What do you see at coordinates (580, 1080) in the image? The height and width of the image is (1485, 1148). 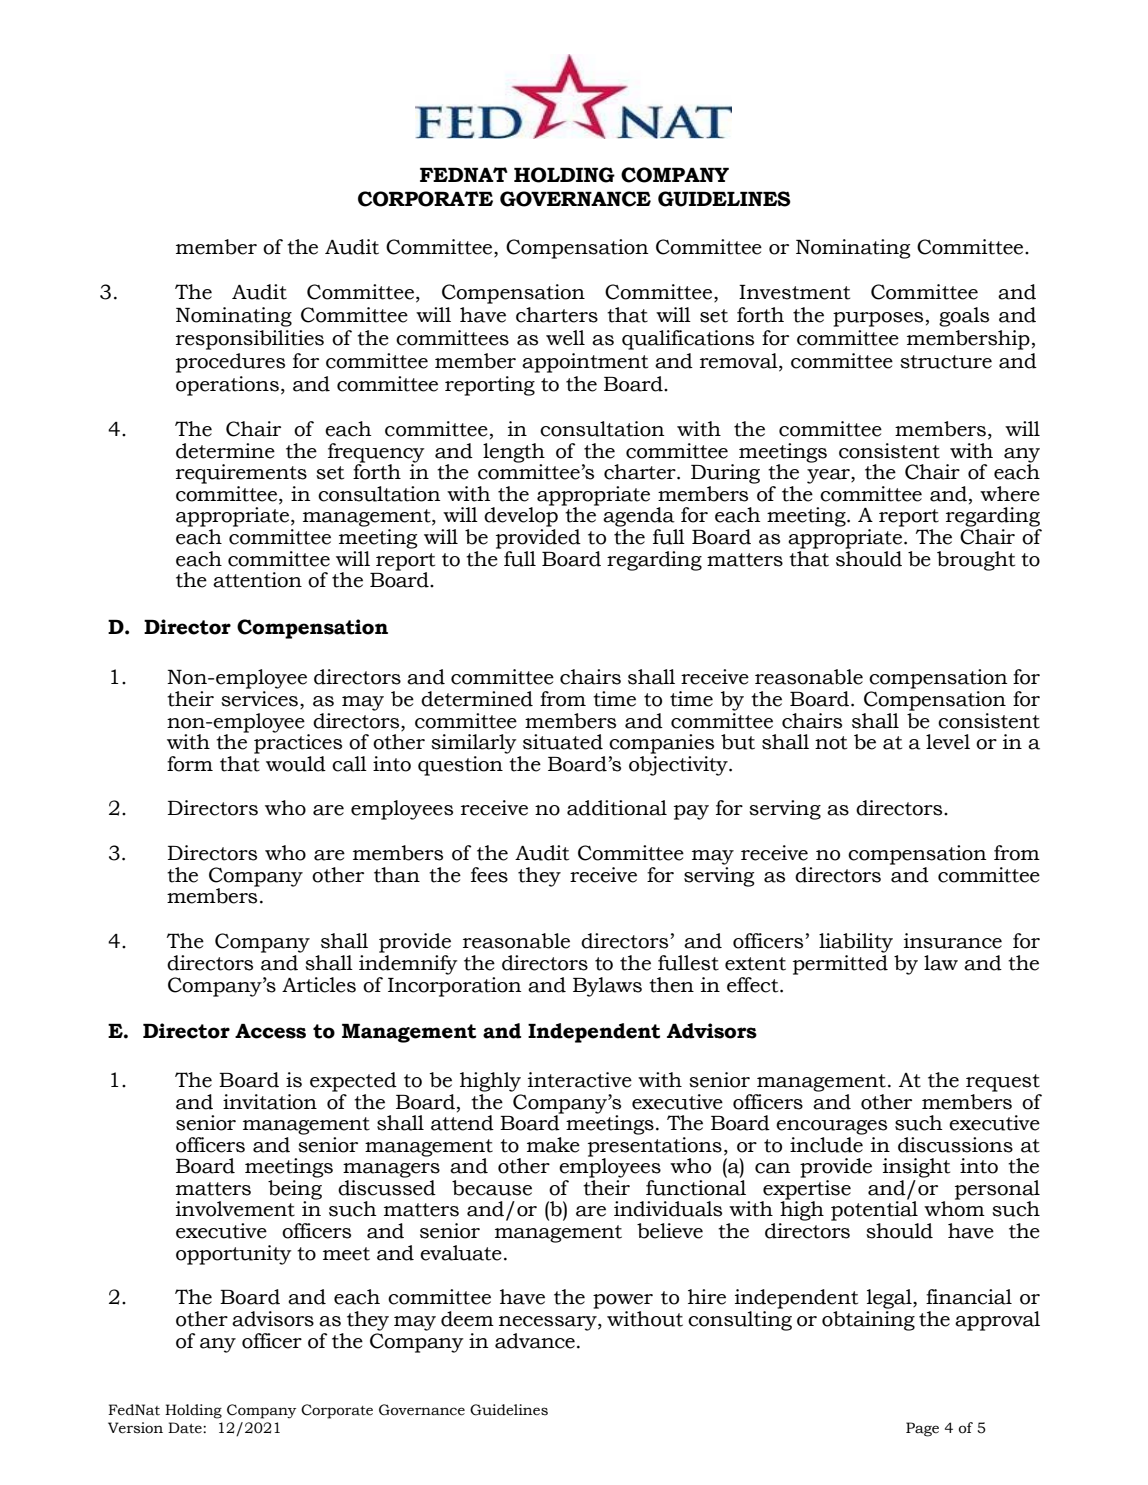 I see `interactive` at bounding box center [580, 1080].
